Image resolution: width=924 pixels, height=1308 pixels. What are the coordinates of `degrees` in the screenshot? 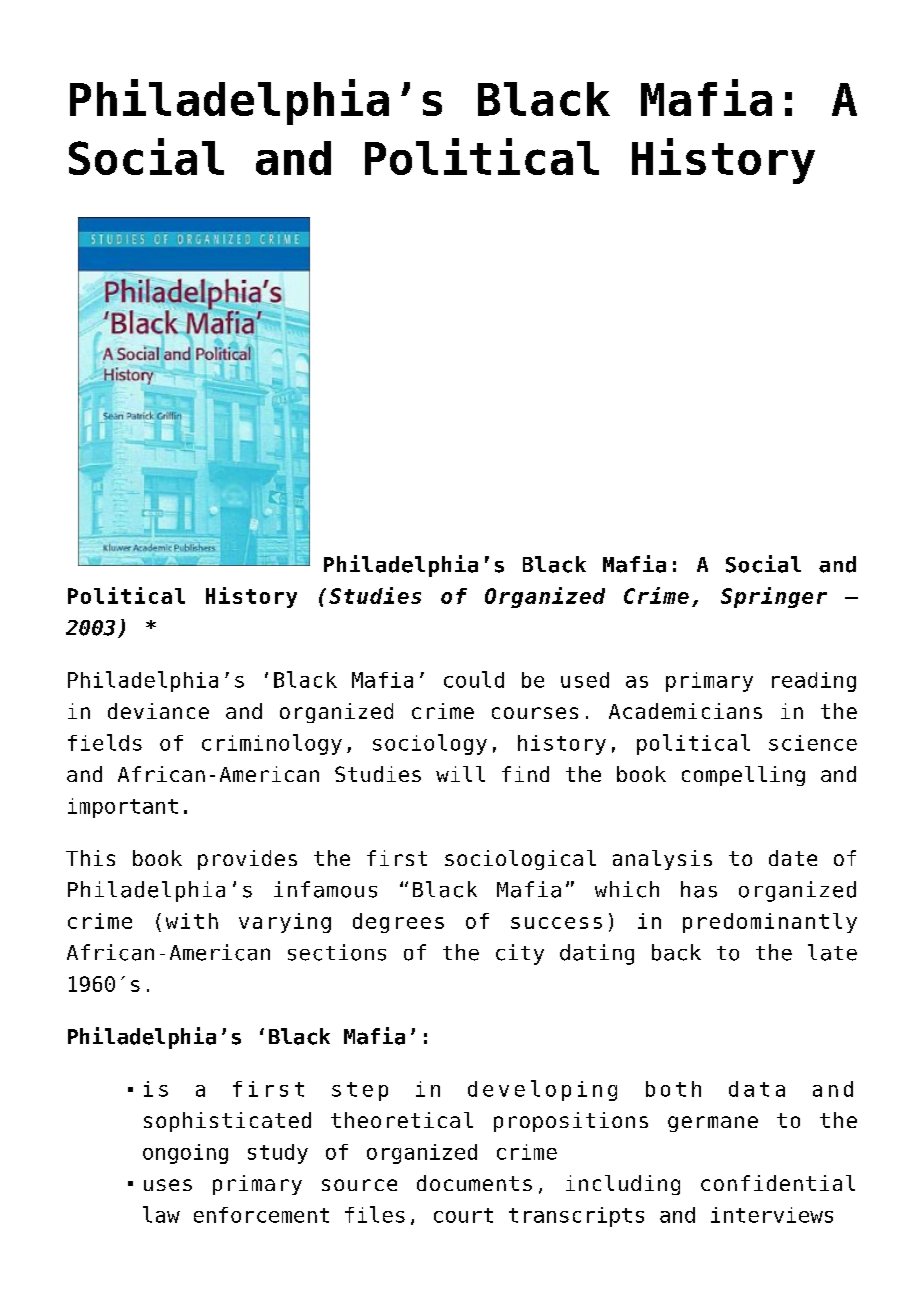 It's located at (398, 923).
